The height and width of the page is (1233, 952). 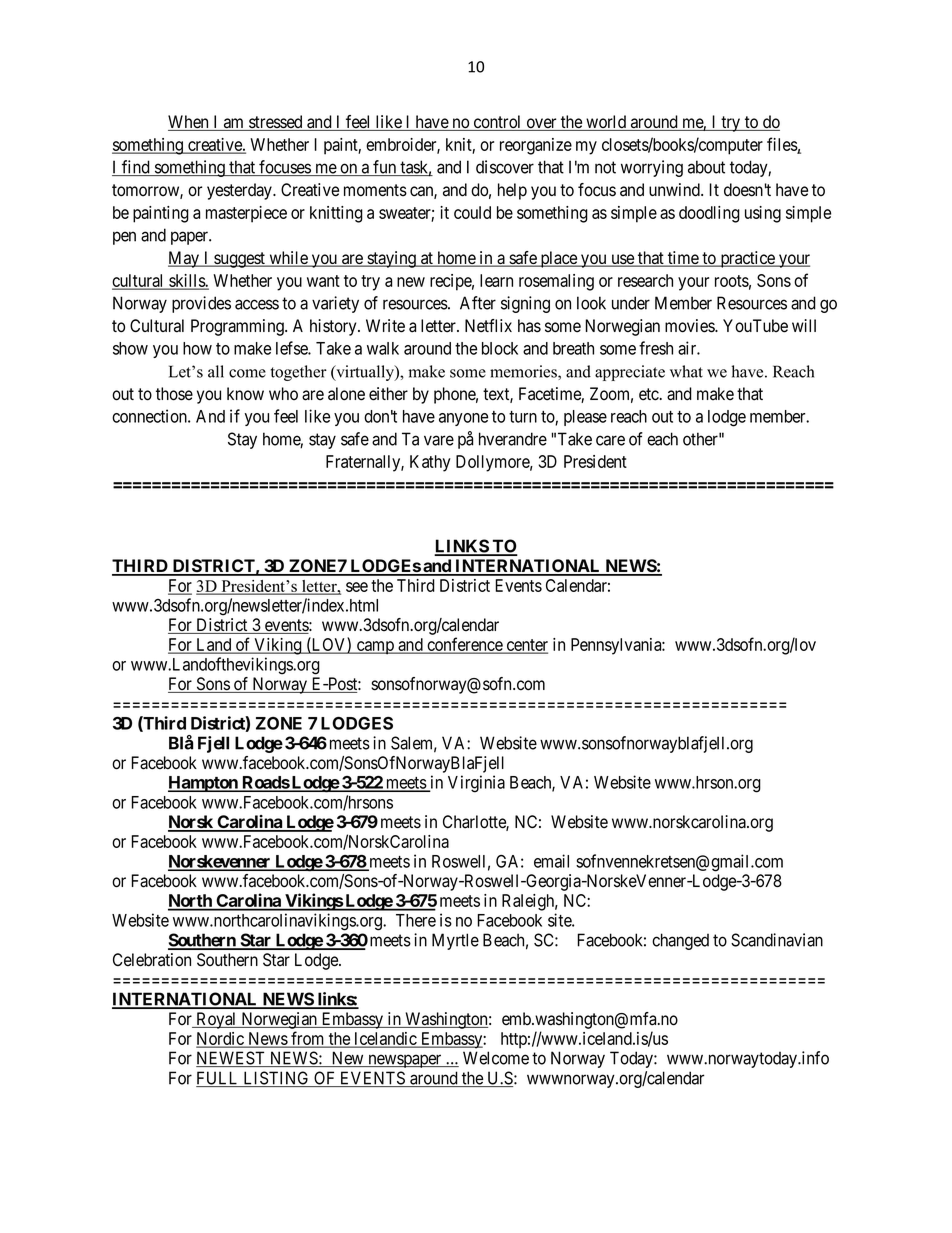 What do you see at coordinates (204, 784) in the page?
I see `Hampton` at bounding box center [204, 784].
